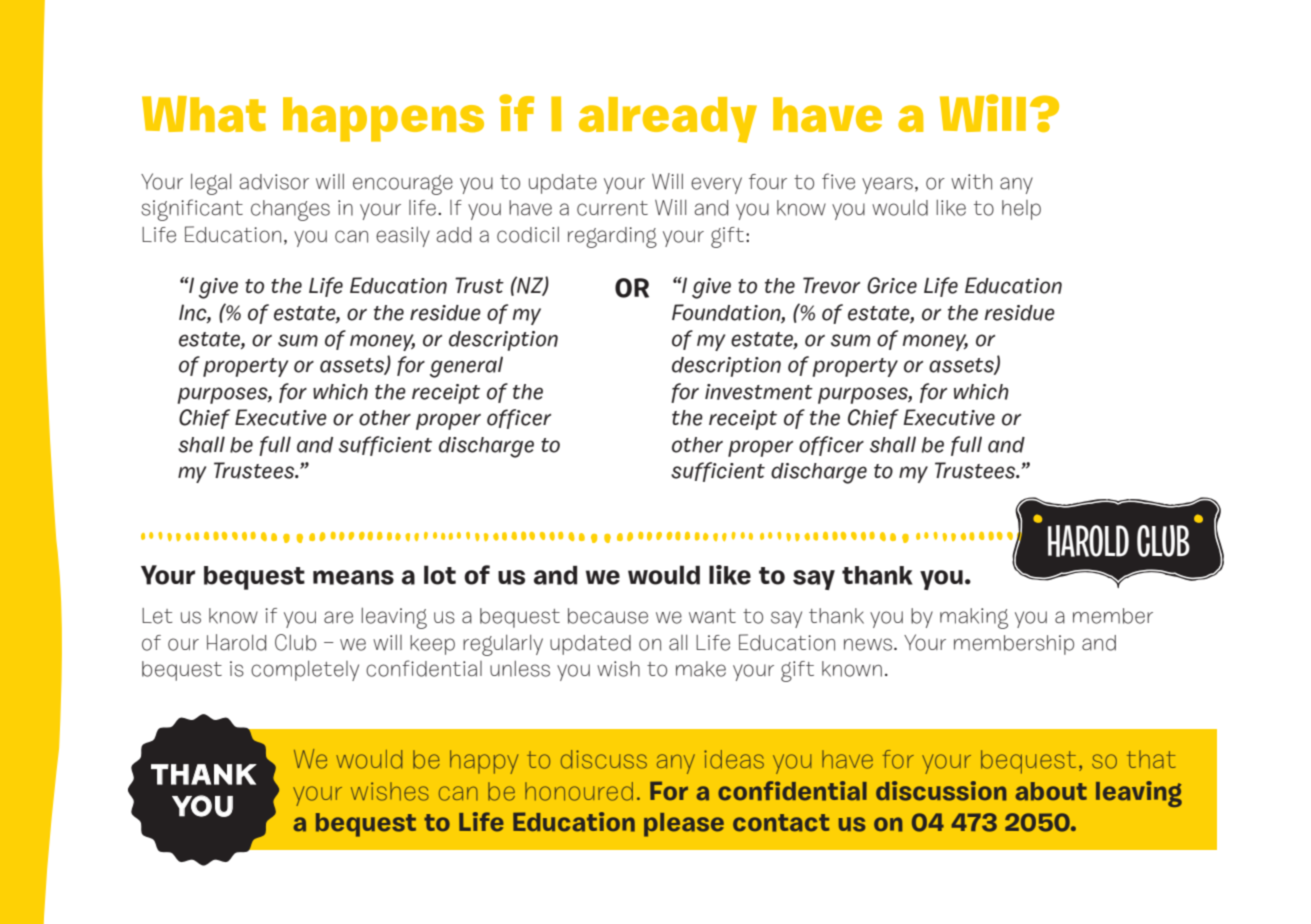 This screenshot has width=1311, height=924. What do you see at coordinates (466, 367) in the screenshot?
I see `general` at bounding box center [466, 367].
